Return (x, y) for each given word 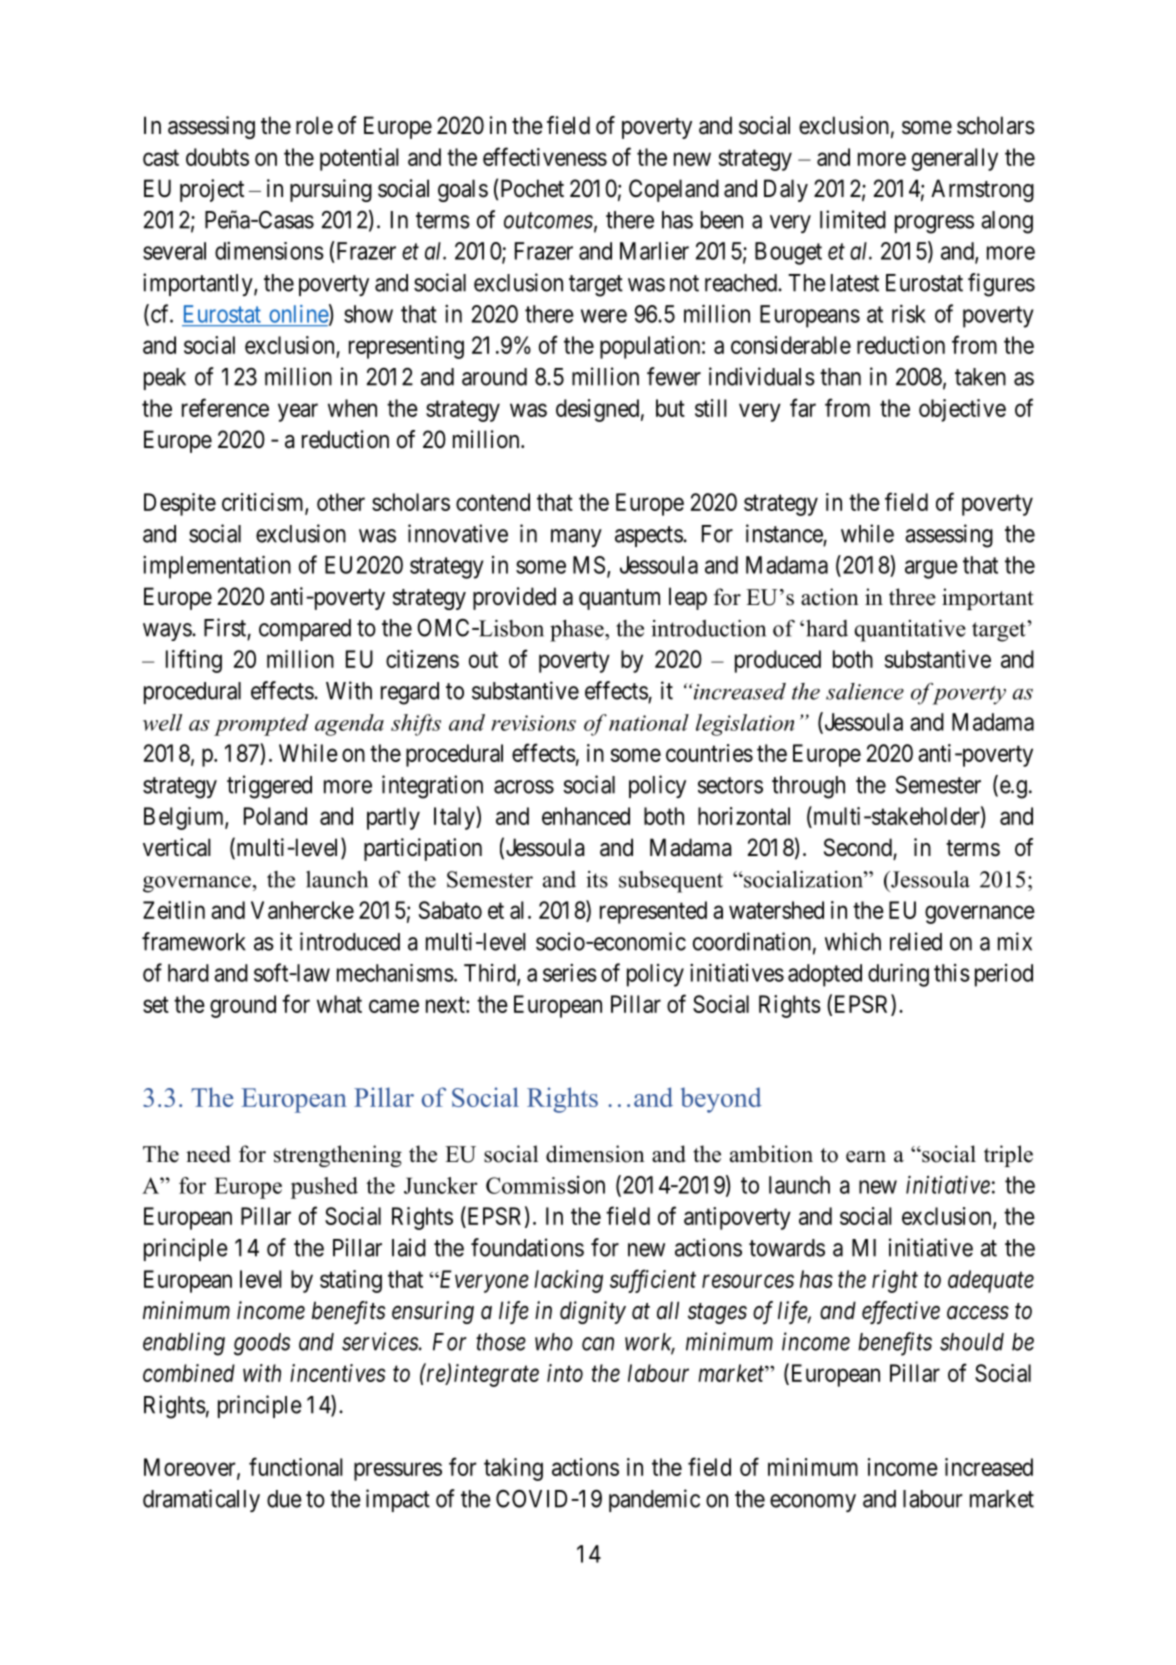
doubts (217, 157)
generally (955, 159)
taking (513, 1469)
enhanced (586, 816)
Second (859, 848)
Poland (275, 816)
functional (296, 1466)
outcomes (548, 221)
